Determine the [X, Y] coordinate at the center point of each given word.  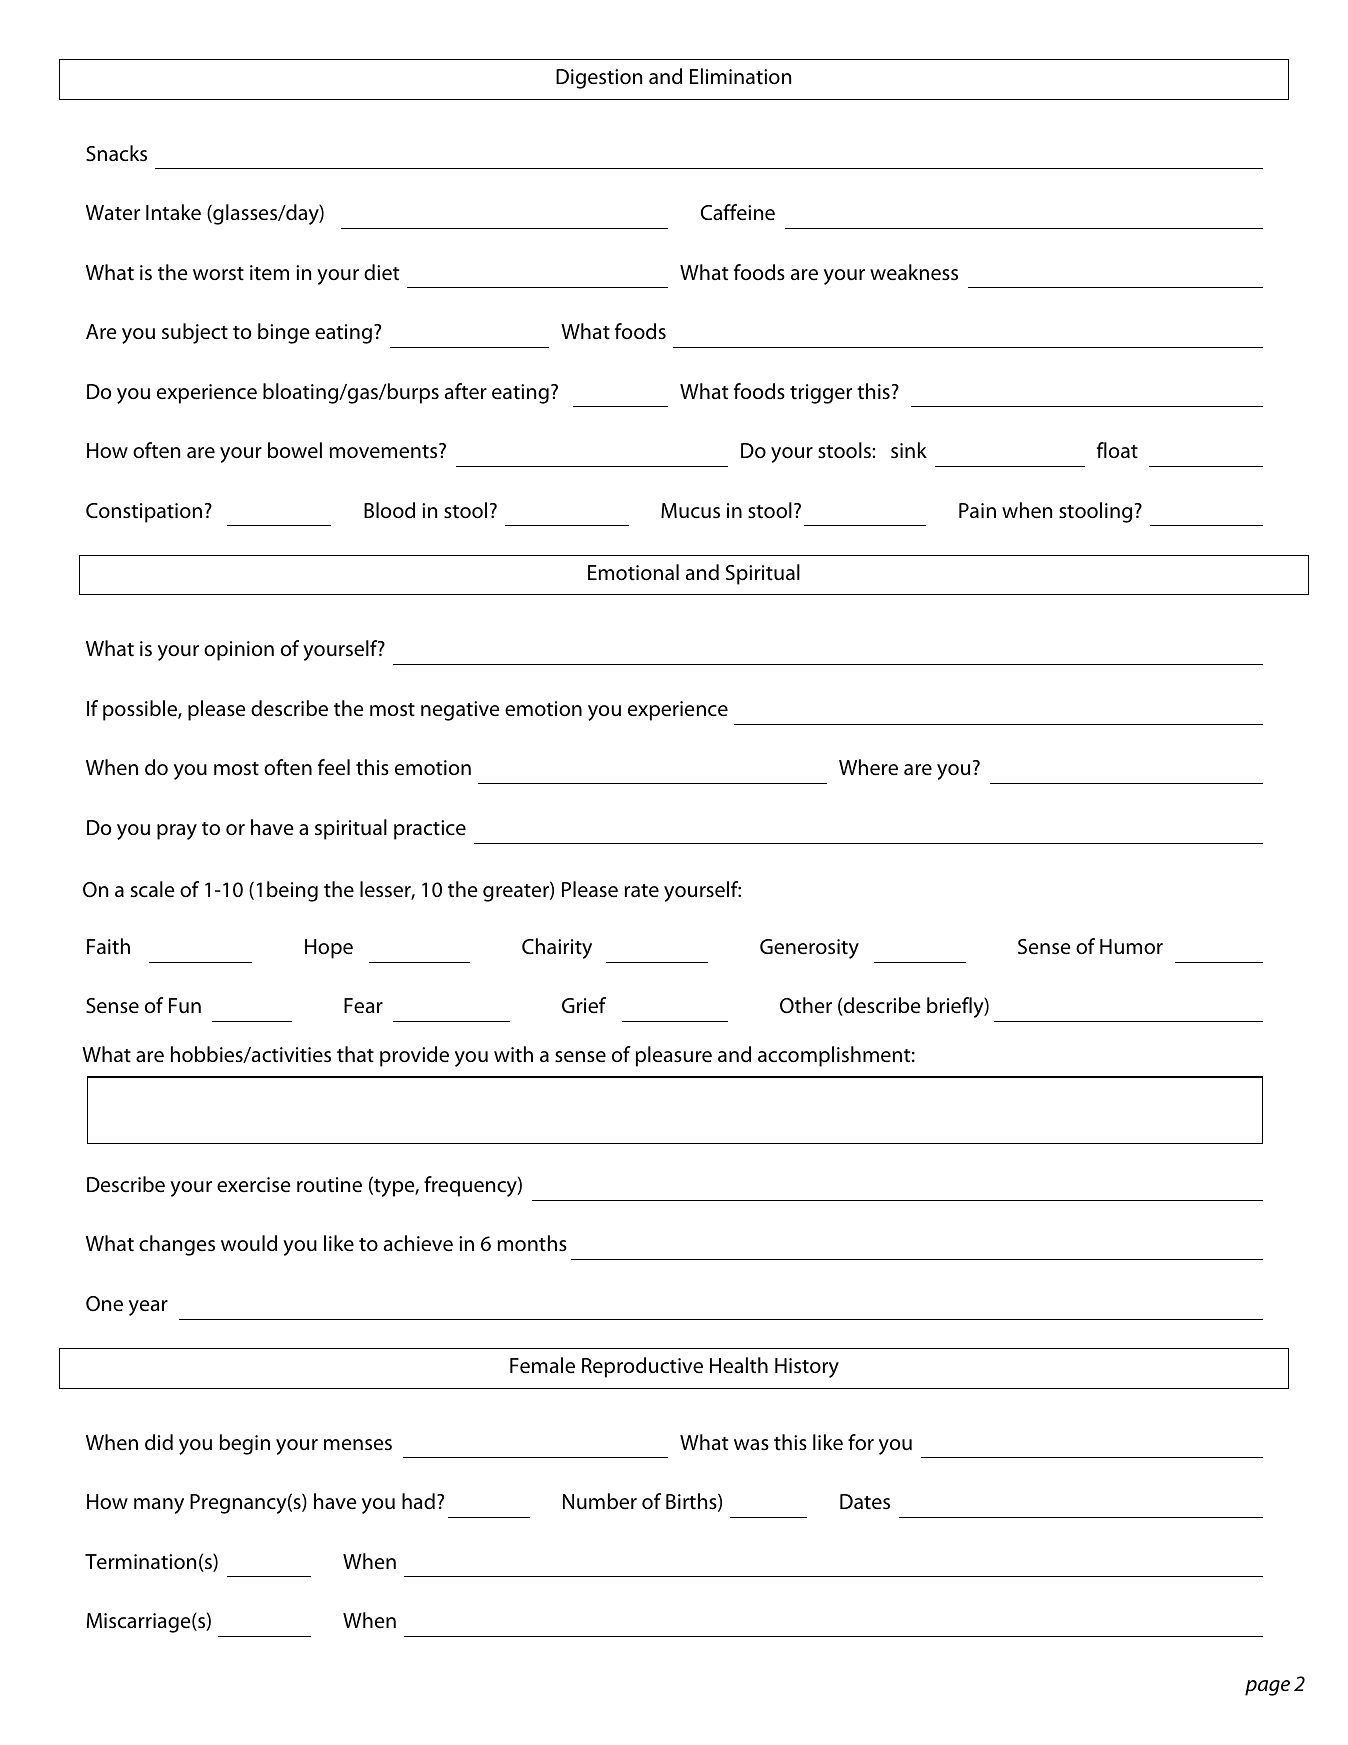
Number [600, 1501]
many [159, 1506]
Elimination [740, 76]
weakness [914, 272]
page [1267, 1688]
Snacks [116, 153]
